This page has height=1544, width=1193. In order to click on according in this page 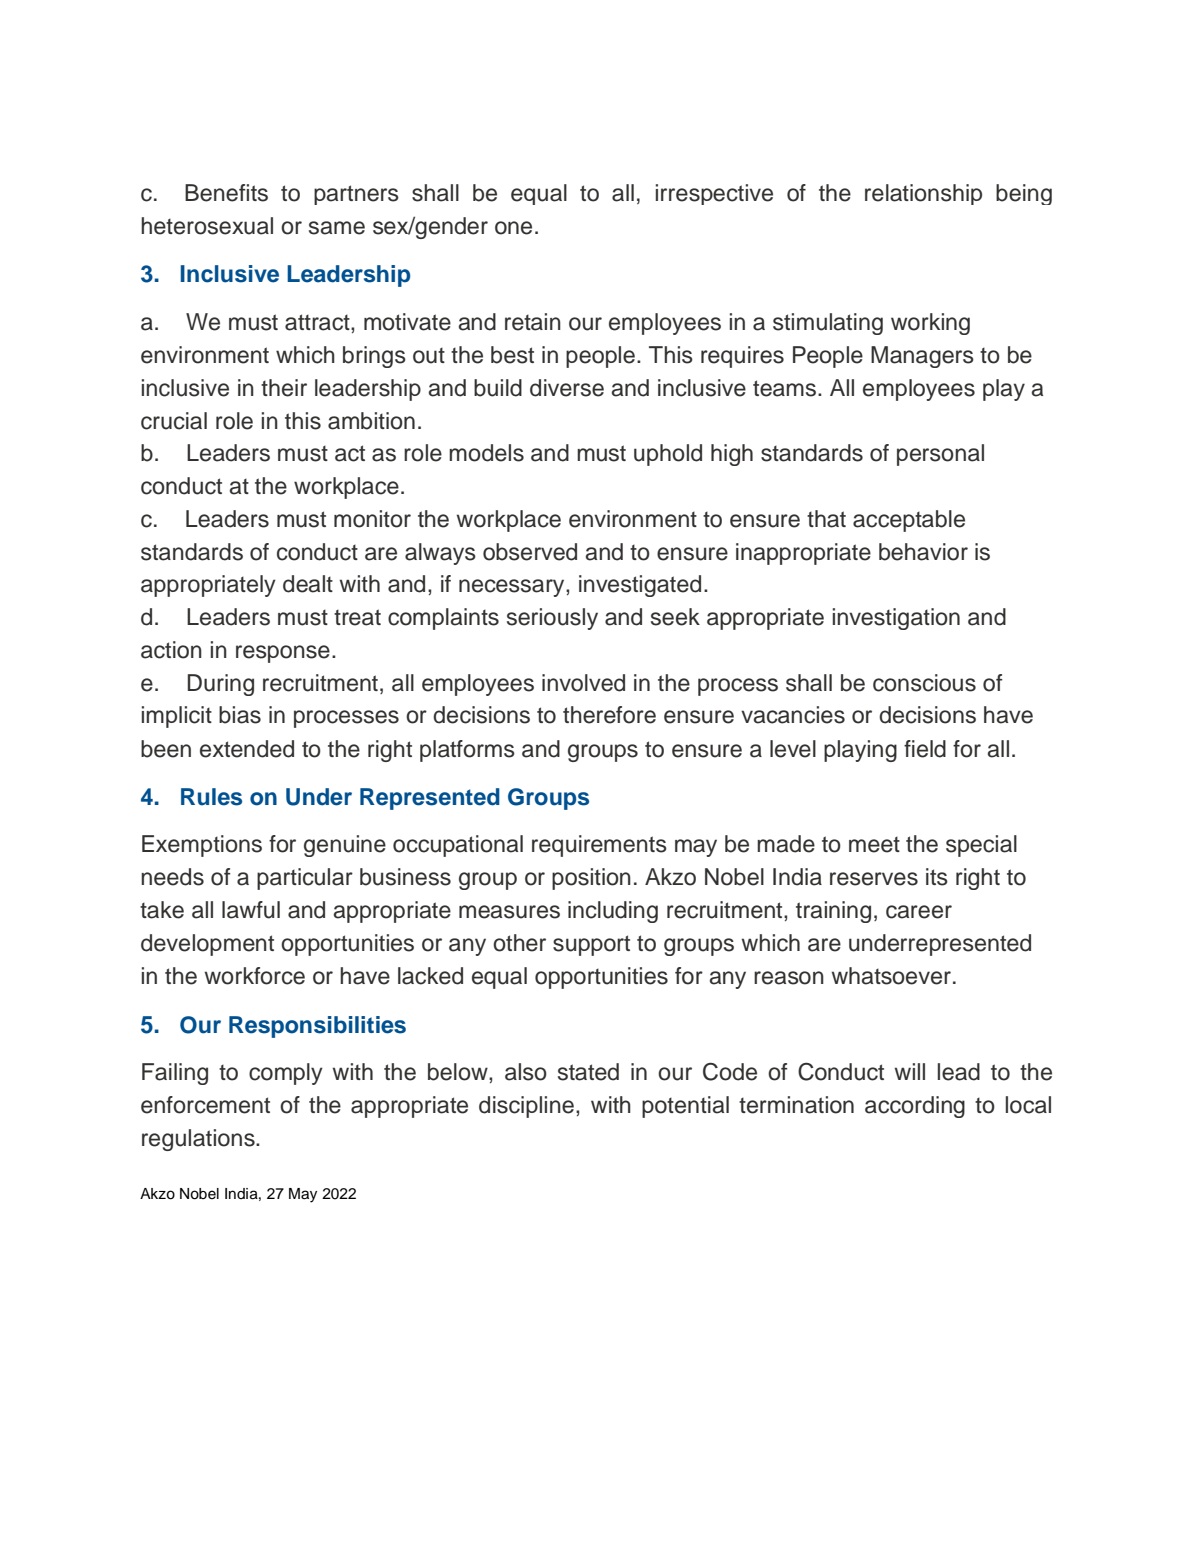, I will do `click(915, 1107)`.
